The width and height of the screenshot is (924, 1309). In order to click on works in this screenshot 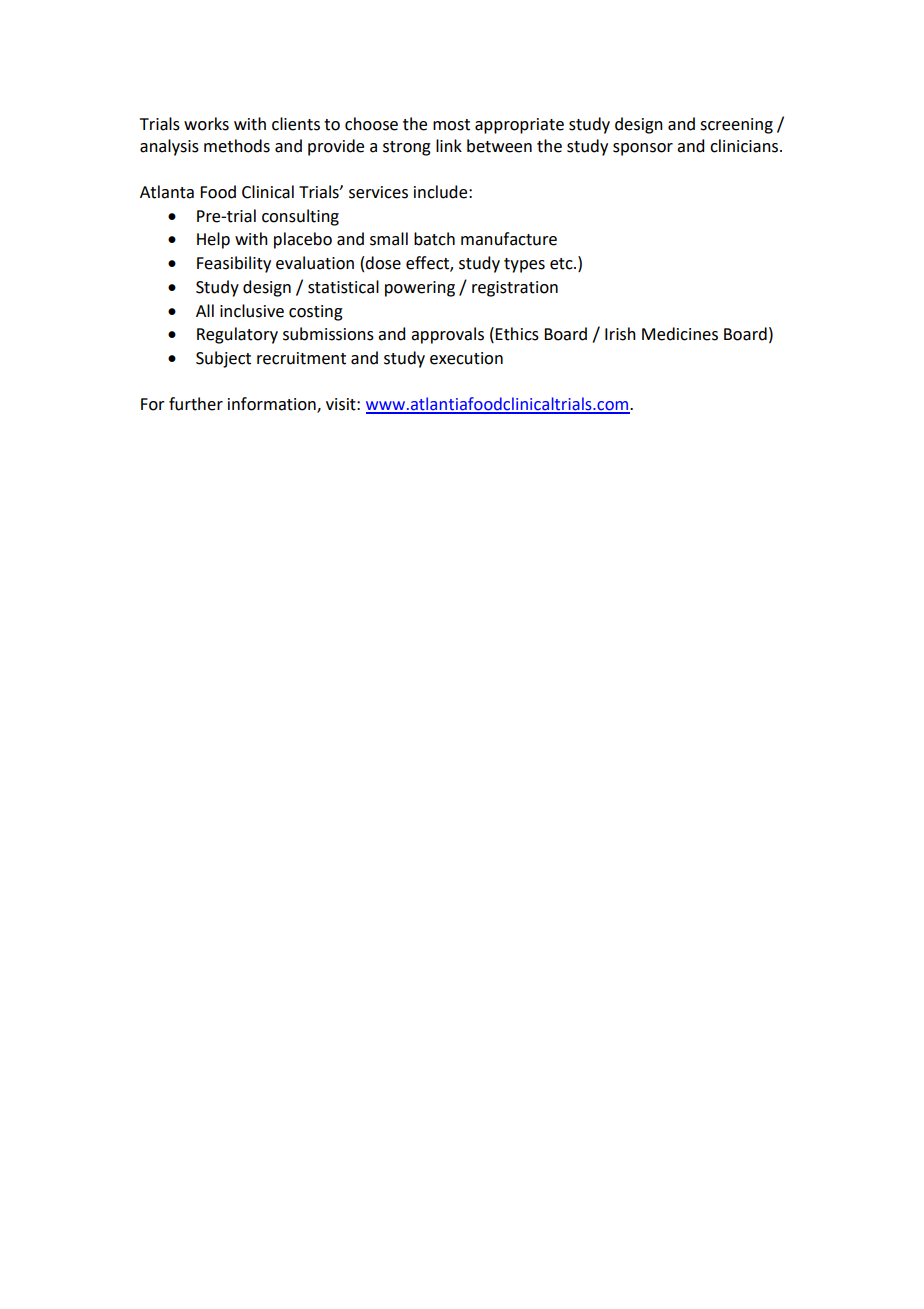, I will do `click(206, 124)`.
